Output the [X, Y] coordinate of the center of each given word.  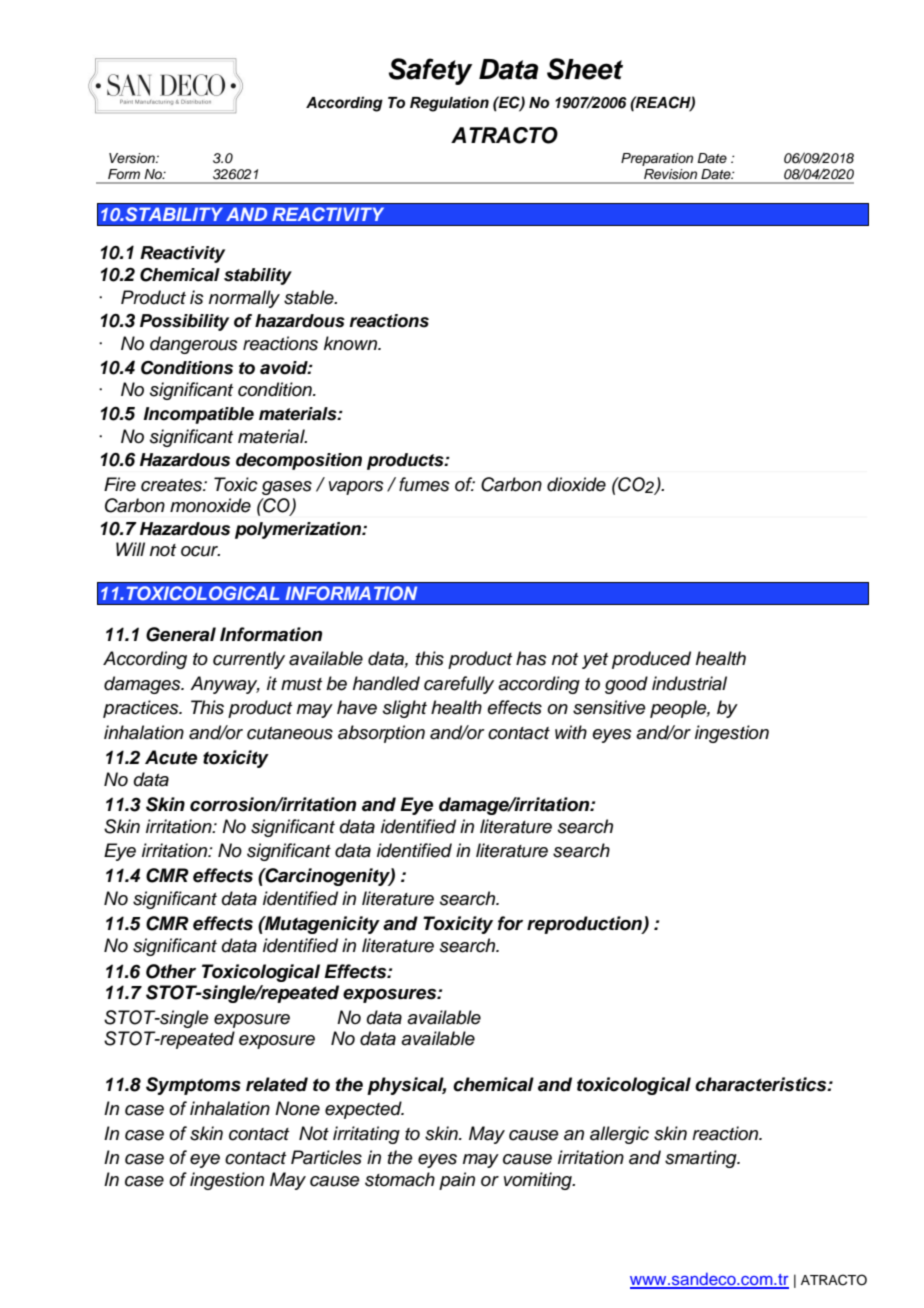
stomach [400, 1179]
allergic [619, 1135]
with [571, 732]
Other [171, 971]
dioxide [576, 484]
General [181, 634]
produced [651, 660]
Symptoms [193, 1086]
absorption [381, 734]
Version [133, 158]
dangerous [194, 345]
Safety [430, 71]
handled [386, 683]
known [352, 343]
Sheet [585, 69]
